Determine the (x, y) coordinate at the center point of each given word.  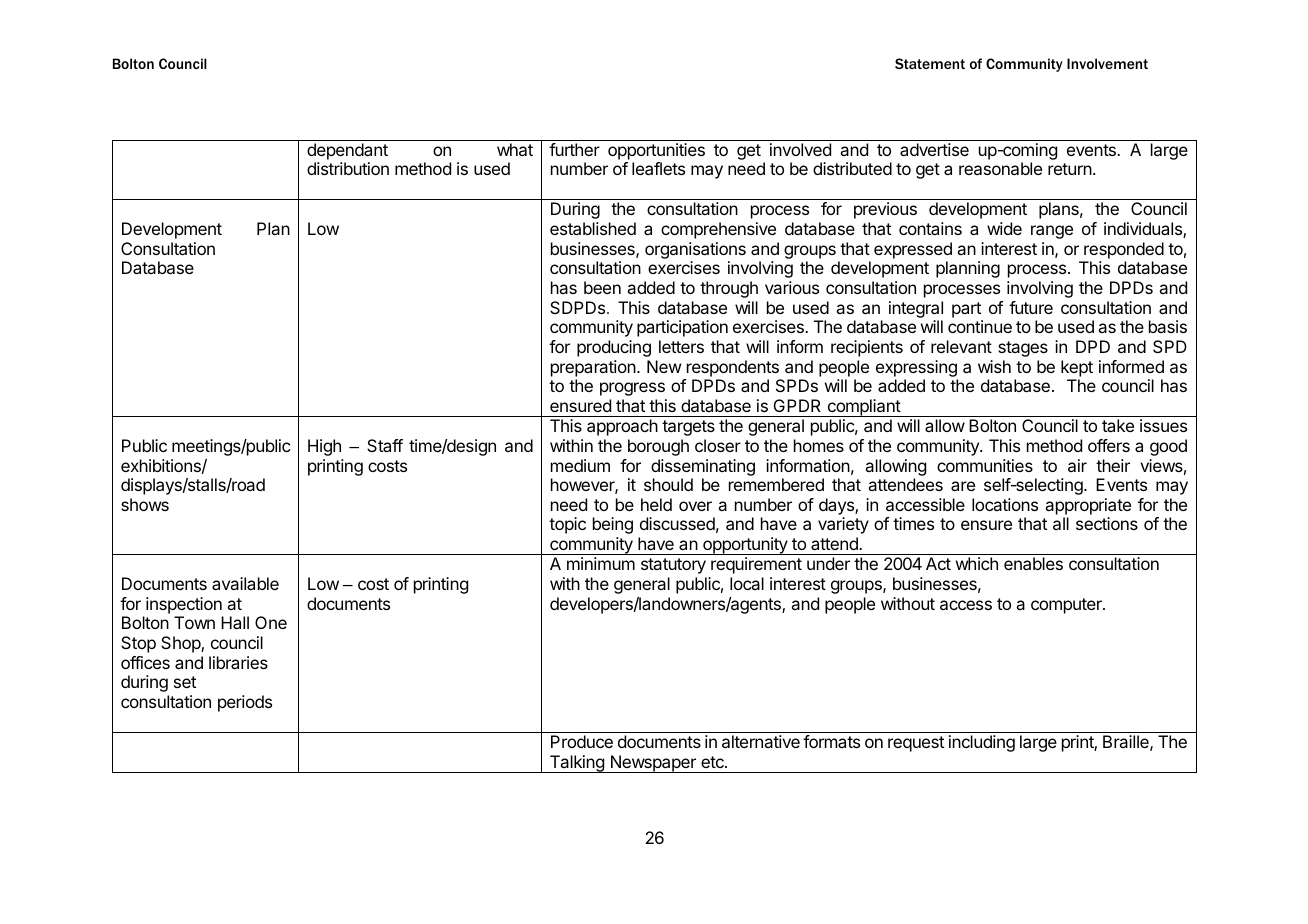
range (1052, 232)
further (574, 149)
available (245, 583)
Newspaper (653, 764)
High (324, 447)
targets (688, 428)
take (1118, 425)
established (593, 228)
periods (245, 703)
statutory (673, 566)
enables (1033, 563)
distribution (348, 168)
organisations (695, 250)
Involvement (1107, 63)
